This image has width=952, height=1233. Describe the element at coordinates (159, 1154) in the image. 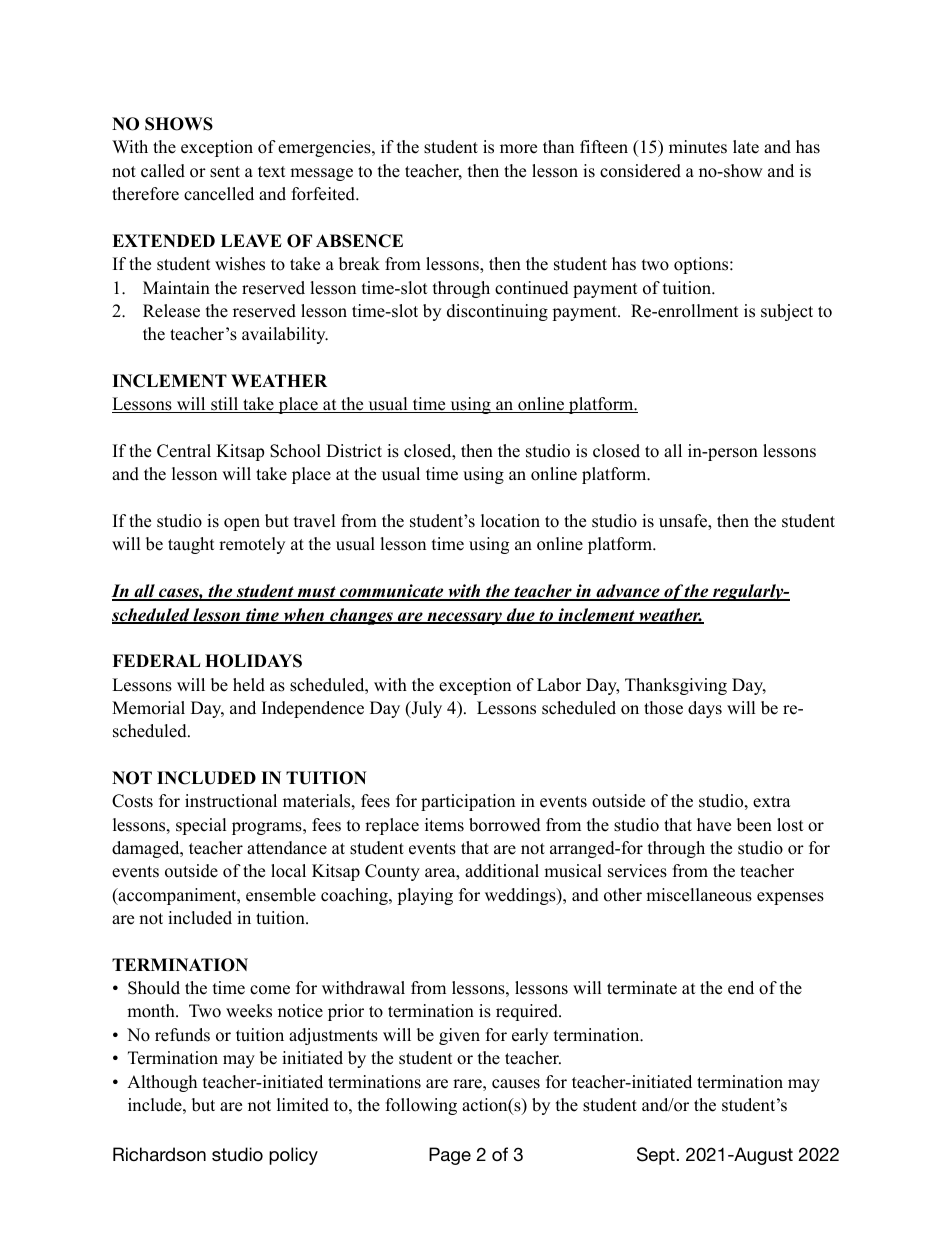

I see `Richardson` at that location.
